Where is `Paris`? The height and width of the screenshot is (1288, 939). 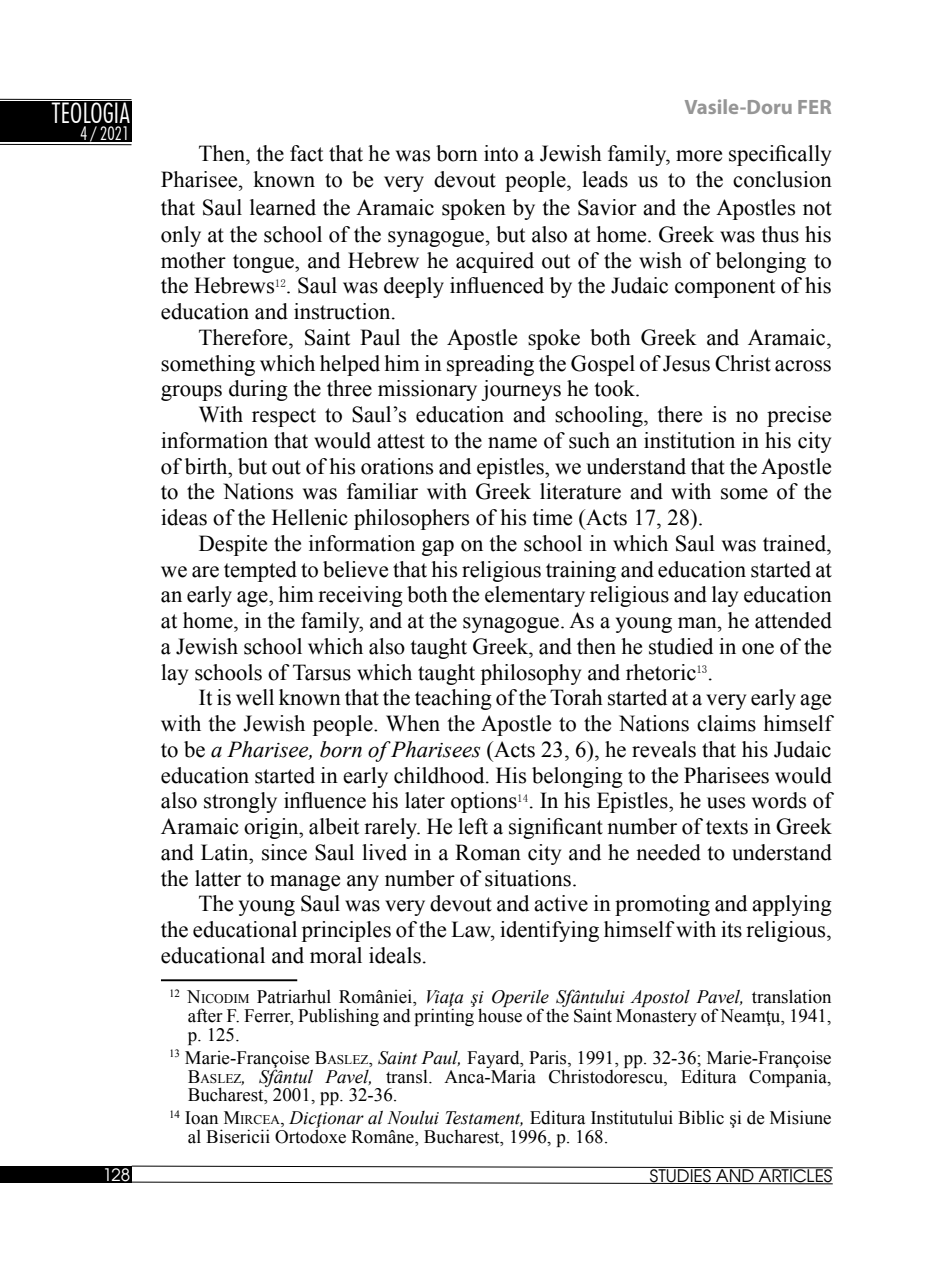 Paris is located at coordinates (549, 1057).
